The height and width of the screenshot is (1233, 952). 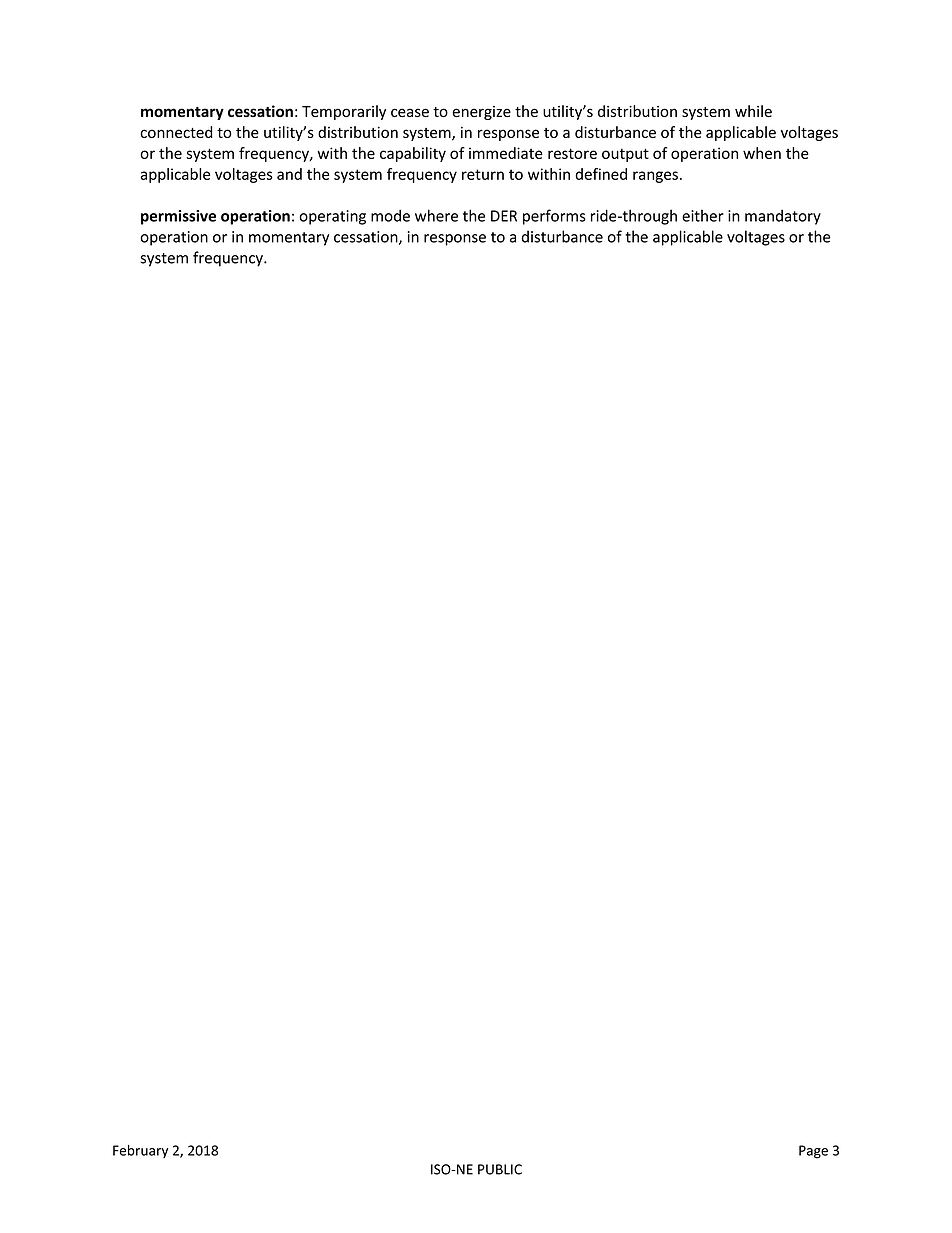 What do you see at coordinates (813, 1152) in the screenshot?
I see `Page` at bounding box center [813, 1152].
